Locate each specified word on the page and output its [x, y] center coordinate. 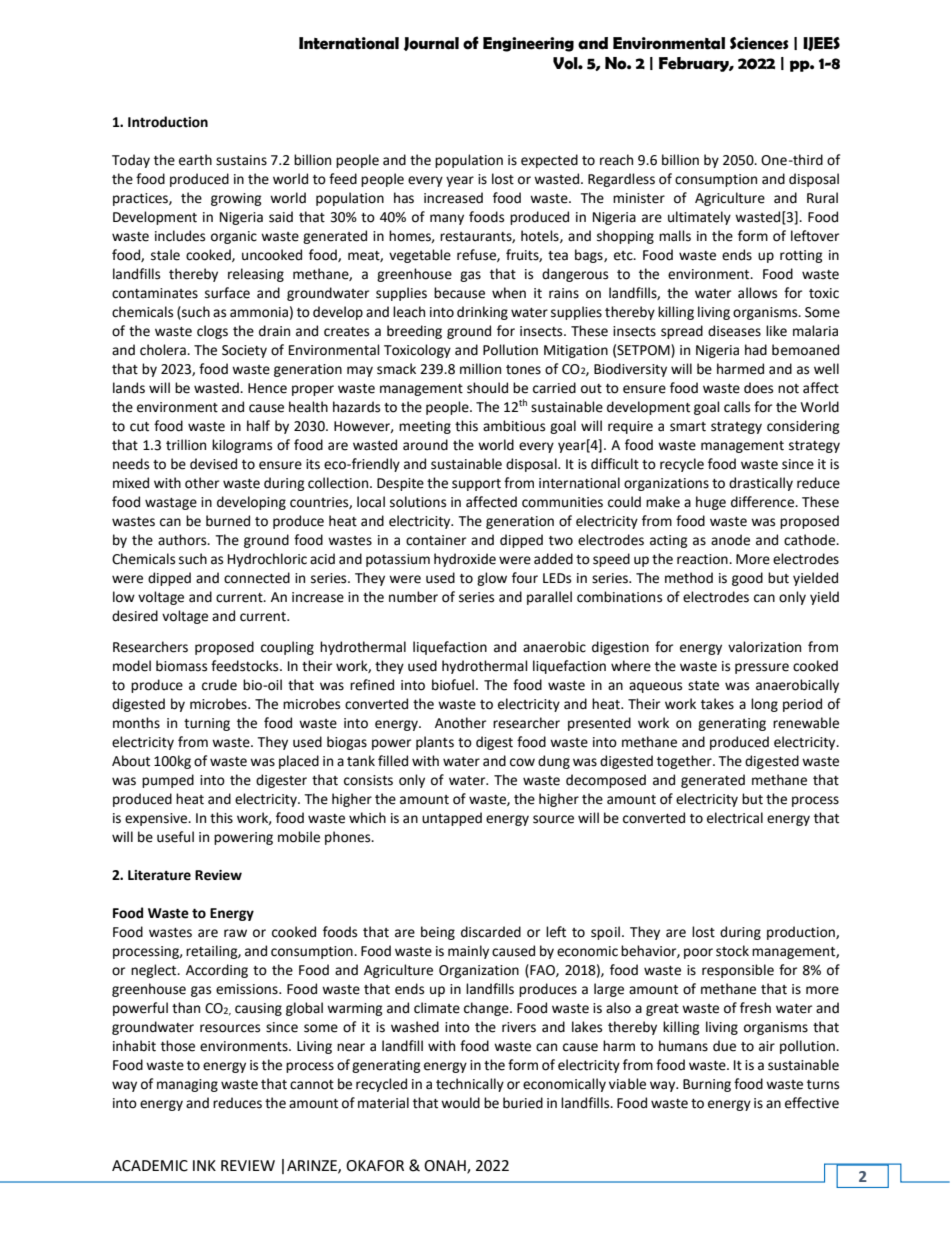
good [747, 579]
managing [187, 1085]
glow [492, 579]
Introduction [168, 122]
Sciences [759, 43]
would [460, 1103]
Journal [431, 44]
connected [257, 578]
